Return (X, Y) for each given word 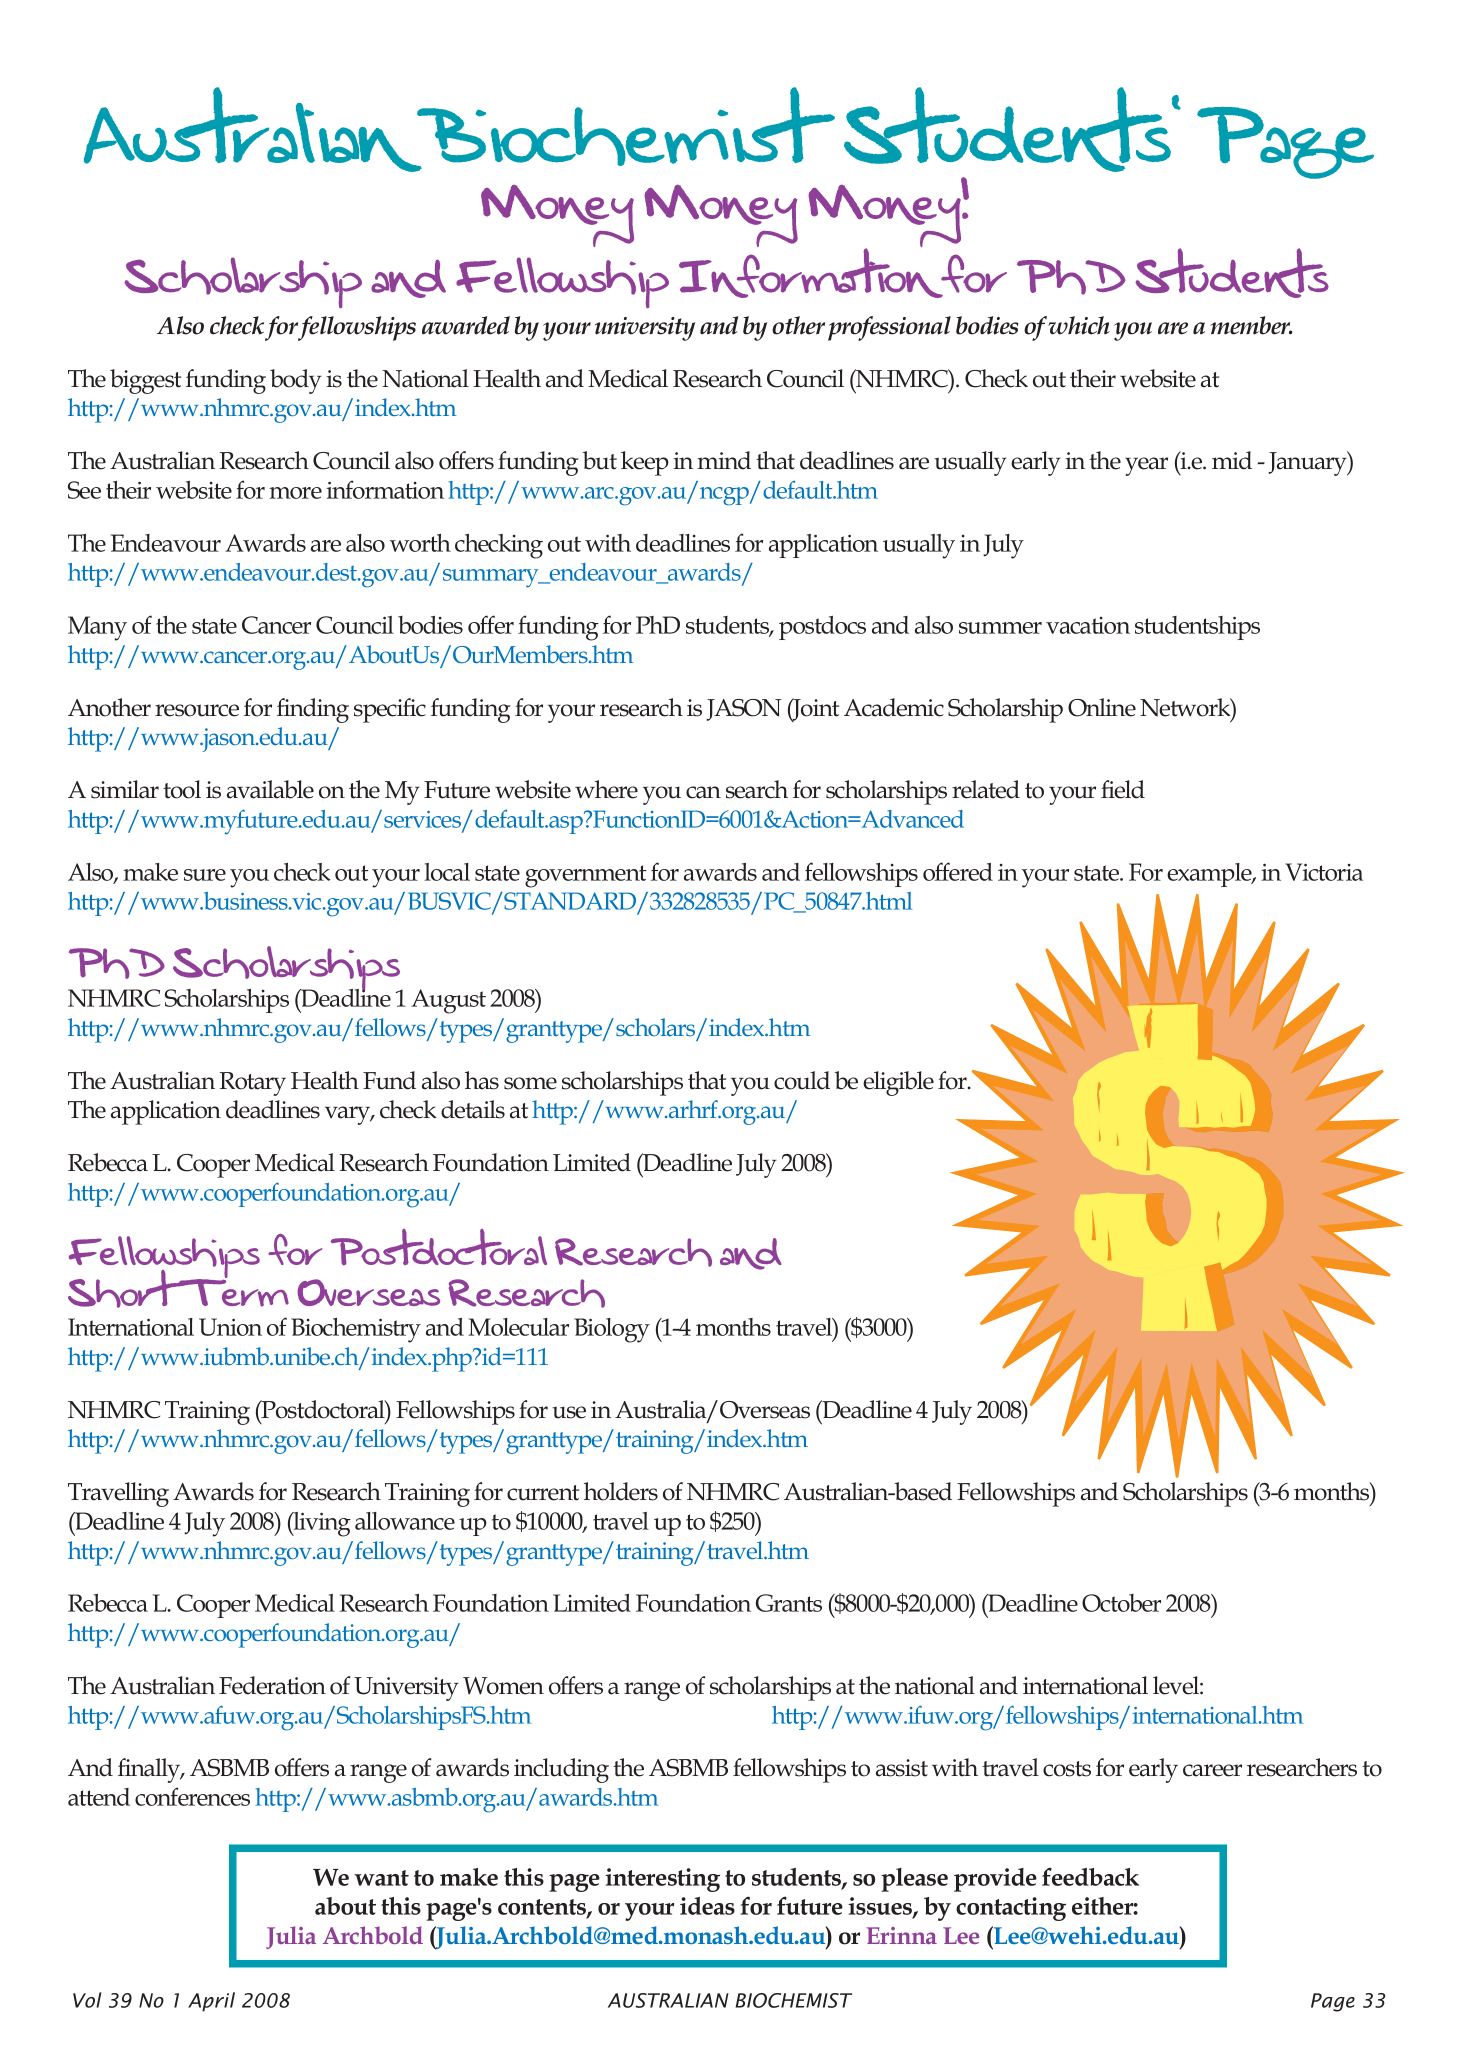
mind (724, 460)
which (1079, 325)
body (296, 381)
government (586, 876)
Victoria (1324, 872)
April (211, 2002)
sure (205, 875)
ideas (707, 1906)
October (1121, 1603)
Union (230, 1327)
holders (621, 1491)
